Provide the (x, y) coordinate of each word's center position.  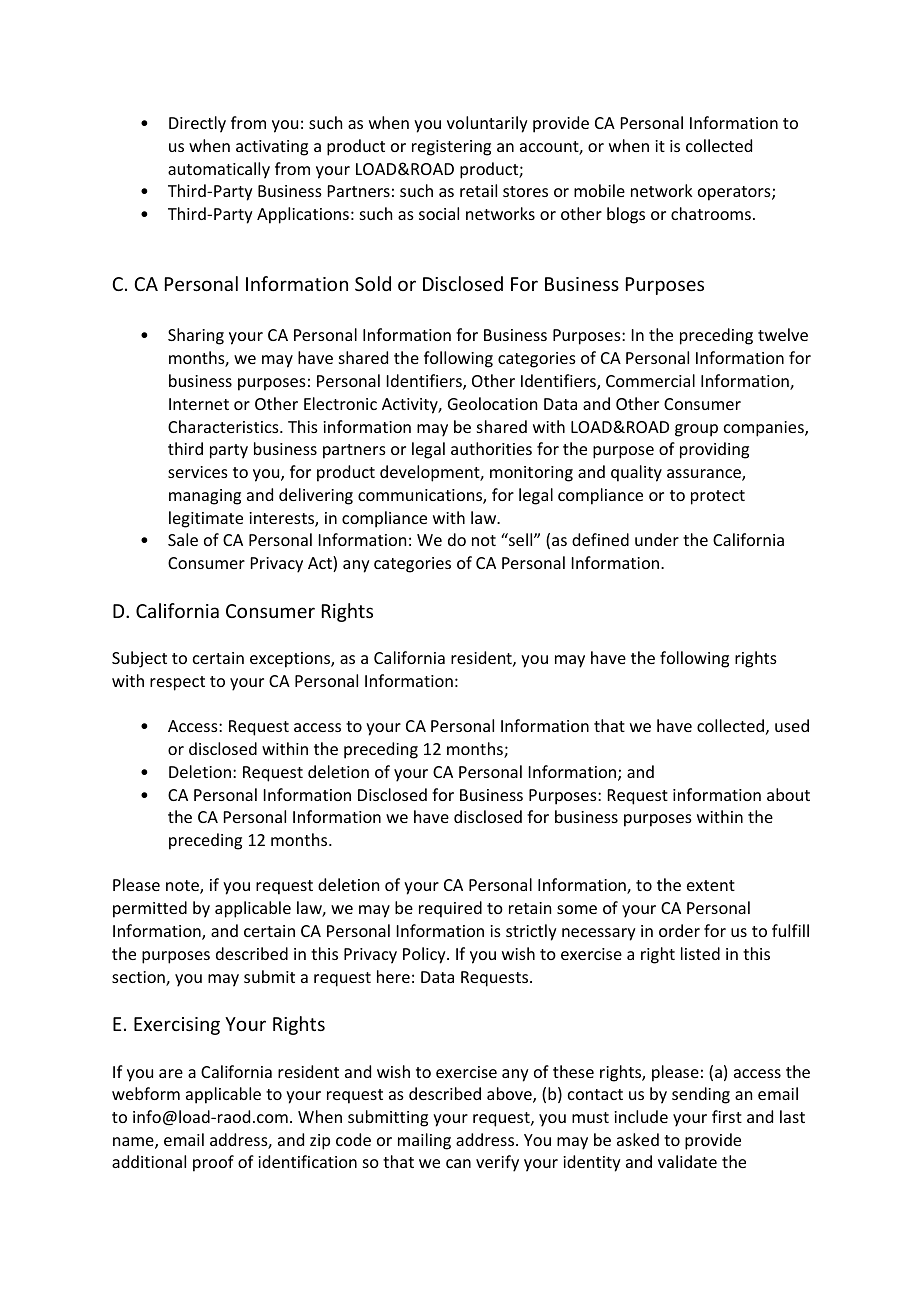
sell (521, 539)
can (458, 1163)
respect (177, 683)
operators (735, 193)
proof (213, 1163)
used (792, 725)
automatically (219, 170)
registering (451, 148)
